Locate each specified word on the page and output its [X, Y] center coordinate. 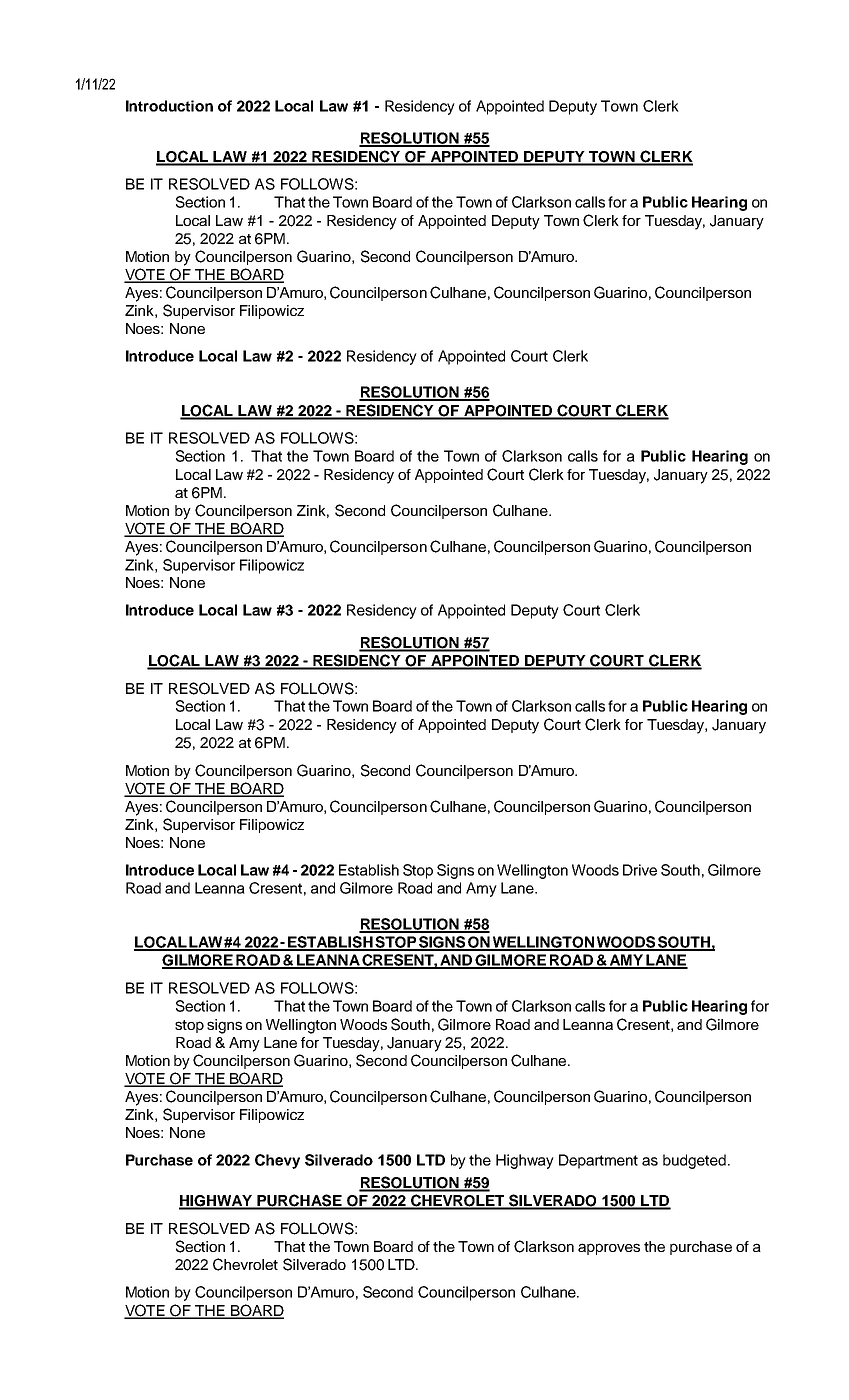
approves [609, 1249]
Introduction [169, 106]
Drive [640, 870]
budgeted [694, 1161]
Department [598, 1161]
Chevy [277, 1161]
